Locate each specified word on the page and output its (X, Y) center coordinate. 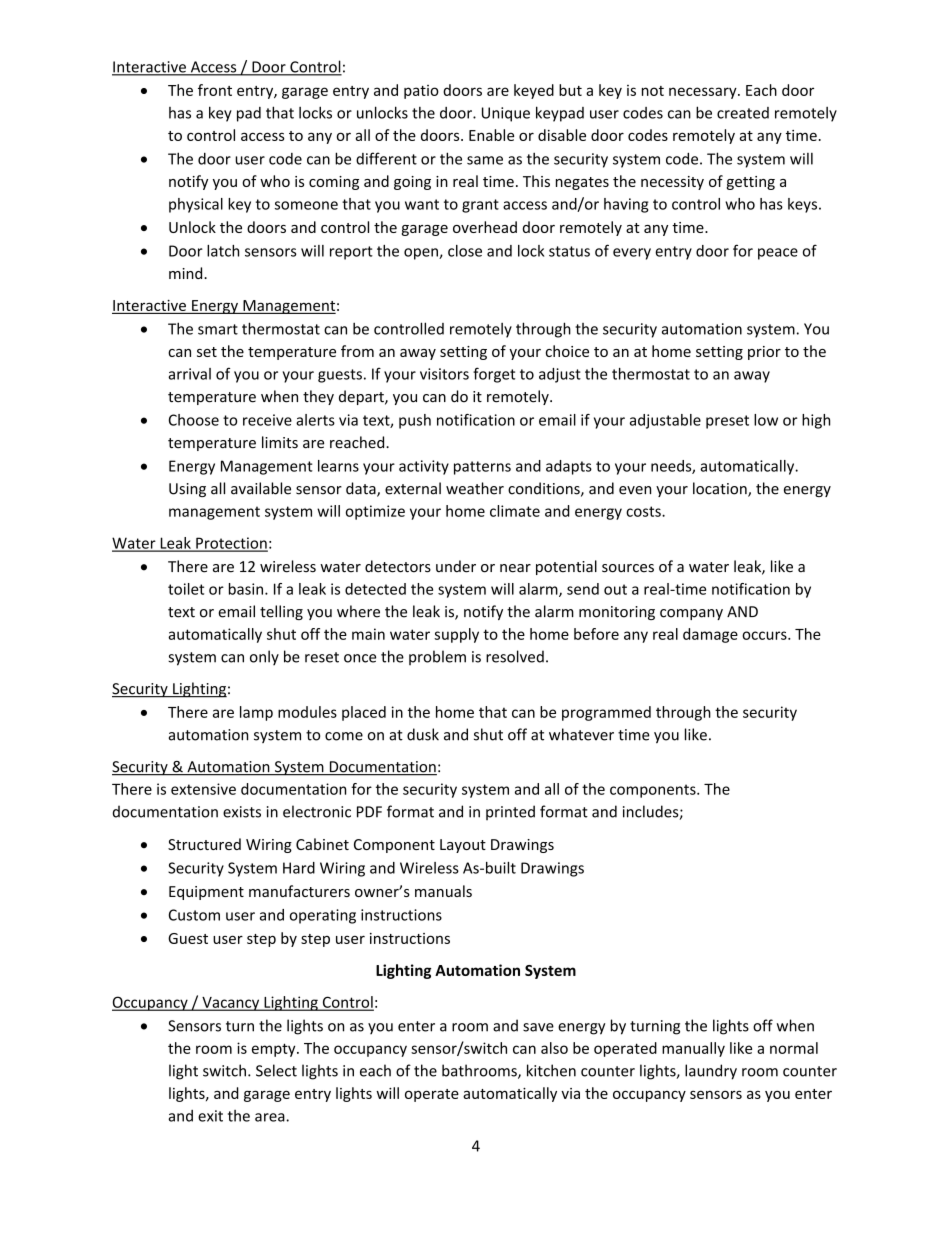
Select (276, 1070)
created (743, 113)
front (215, 90)
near (515, 568)
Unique (506, 114)
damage (710, 635)
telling (281, 612)
